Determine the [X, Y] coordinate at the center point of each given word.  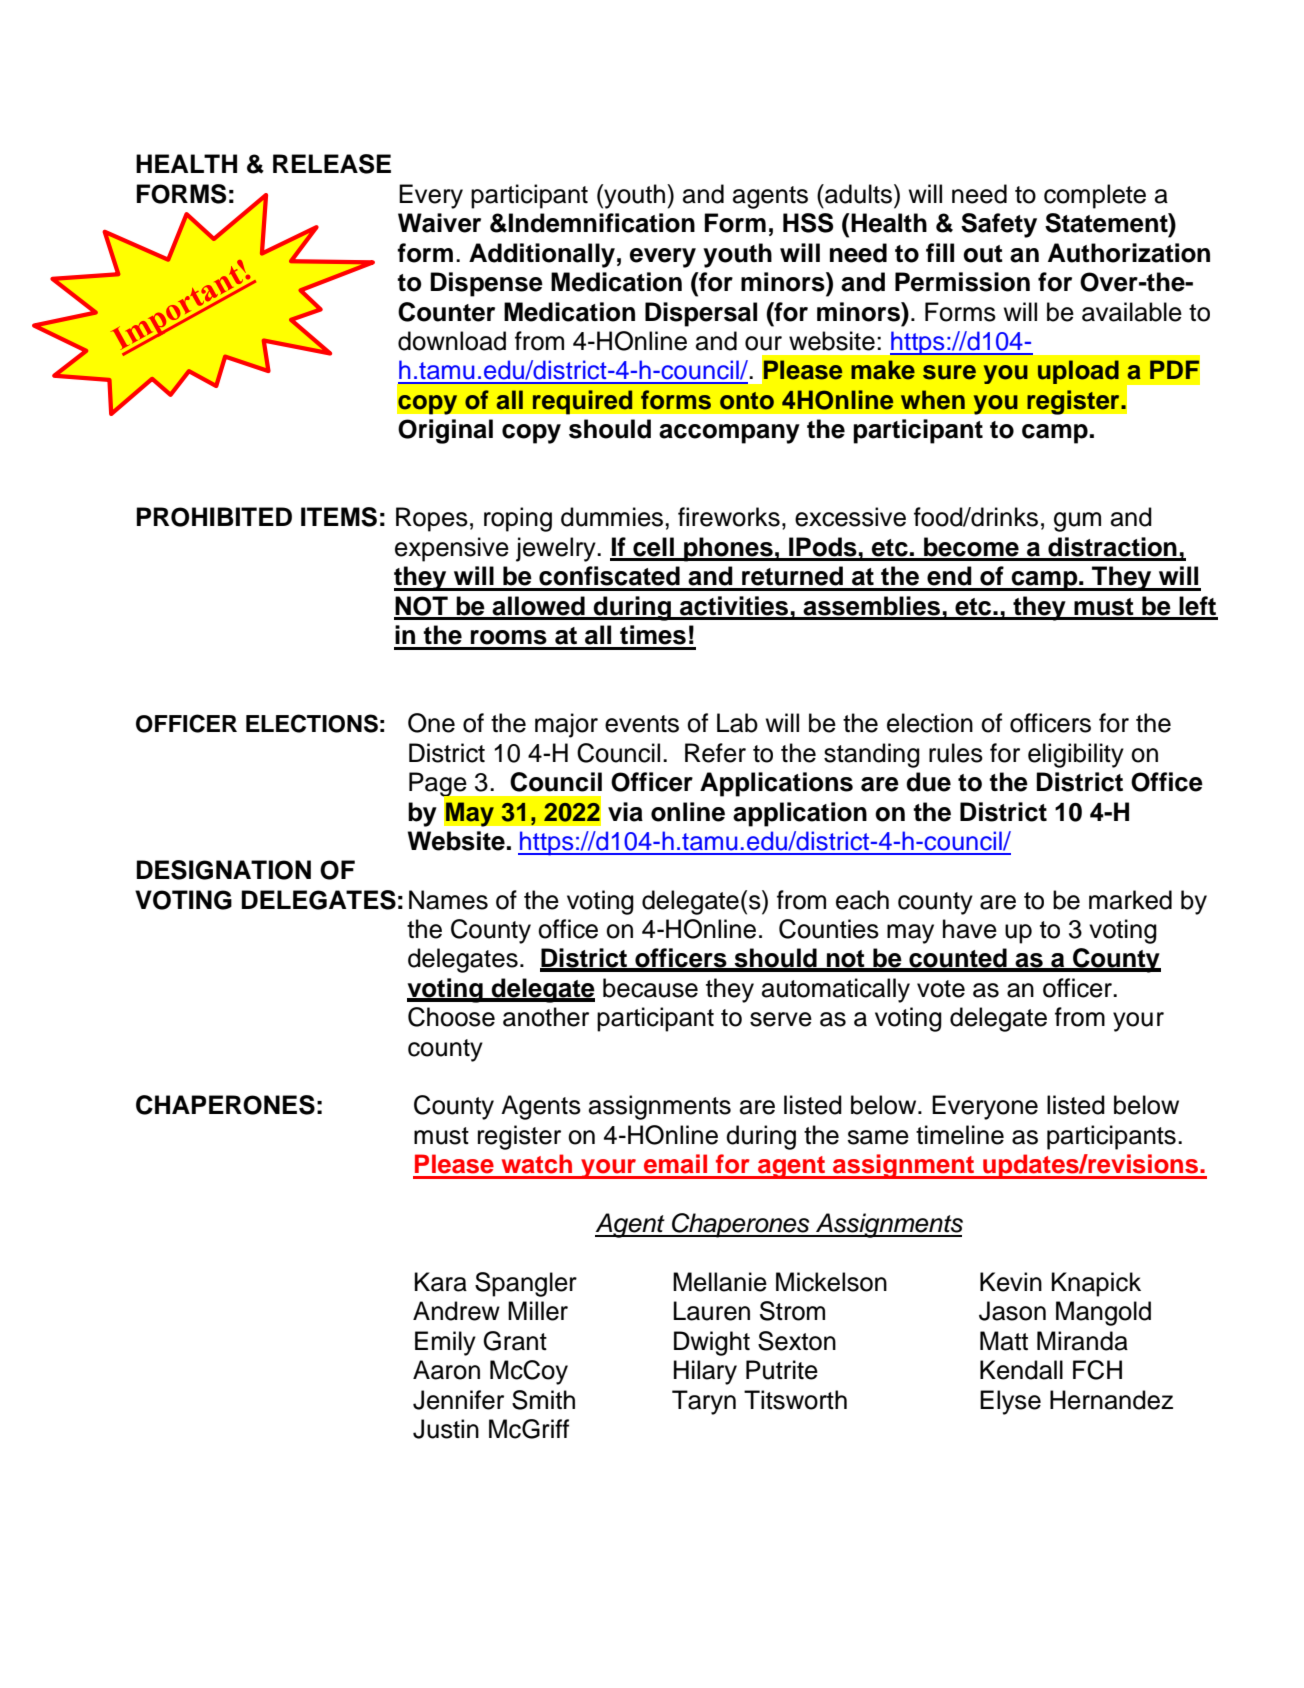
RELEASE [332, 164]
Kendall [1021, 1370]
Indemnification [602, 223]
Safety [999, 225]
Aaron [446, 1370]
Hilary [705, 1372]
